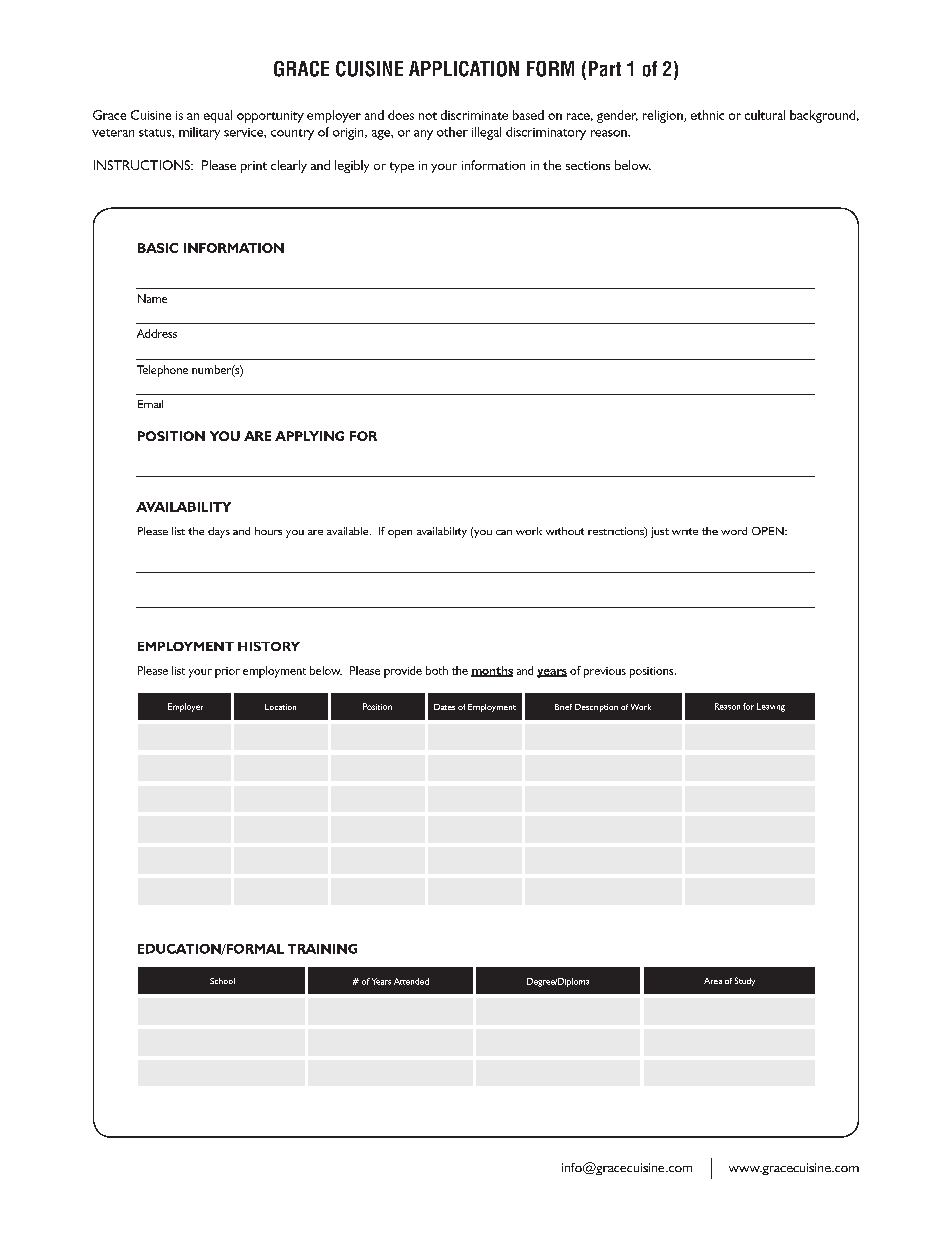  What do you see at coordinates (222, 981) in the image?
I see `School` at bounding box center [222, 981].
